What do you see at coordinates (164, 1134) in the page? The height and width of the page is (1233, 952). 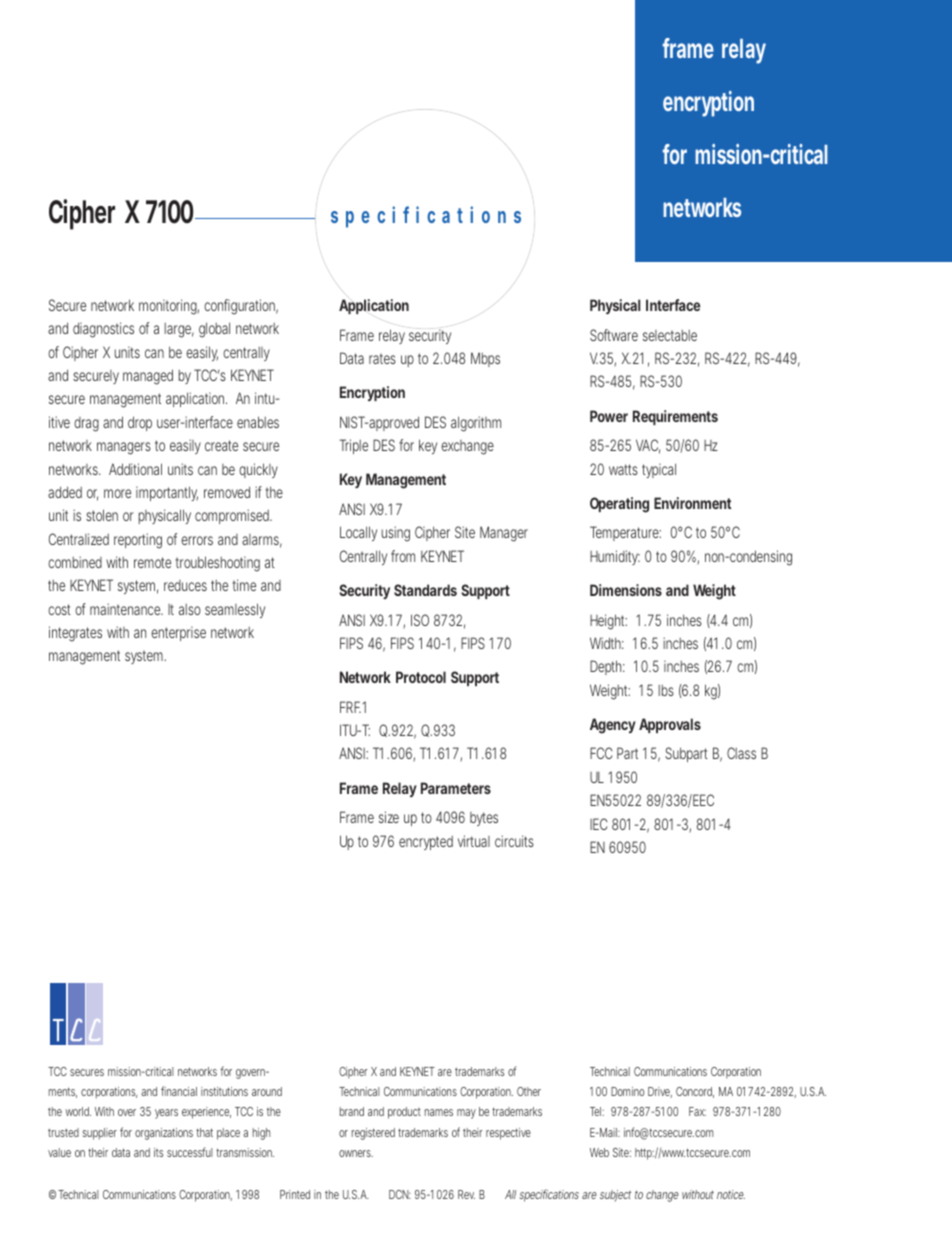 I see `organizations` at bounding box center [164, 1134].
